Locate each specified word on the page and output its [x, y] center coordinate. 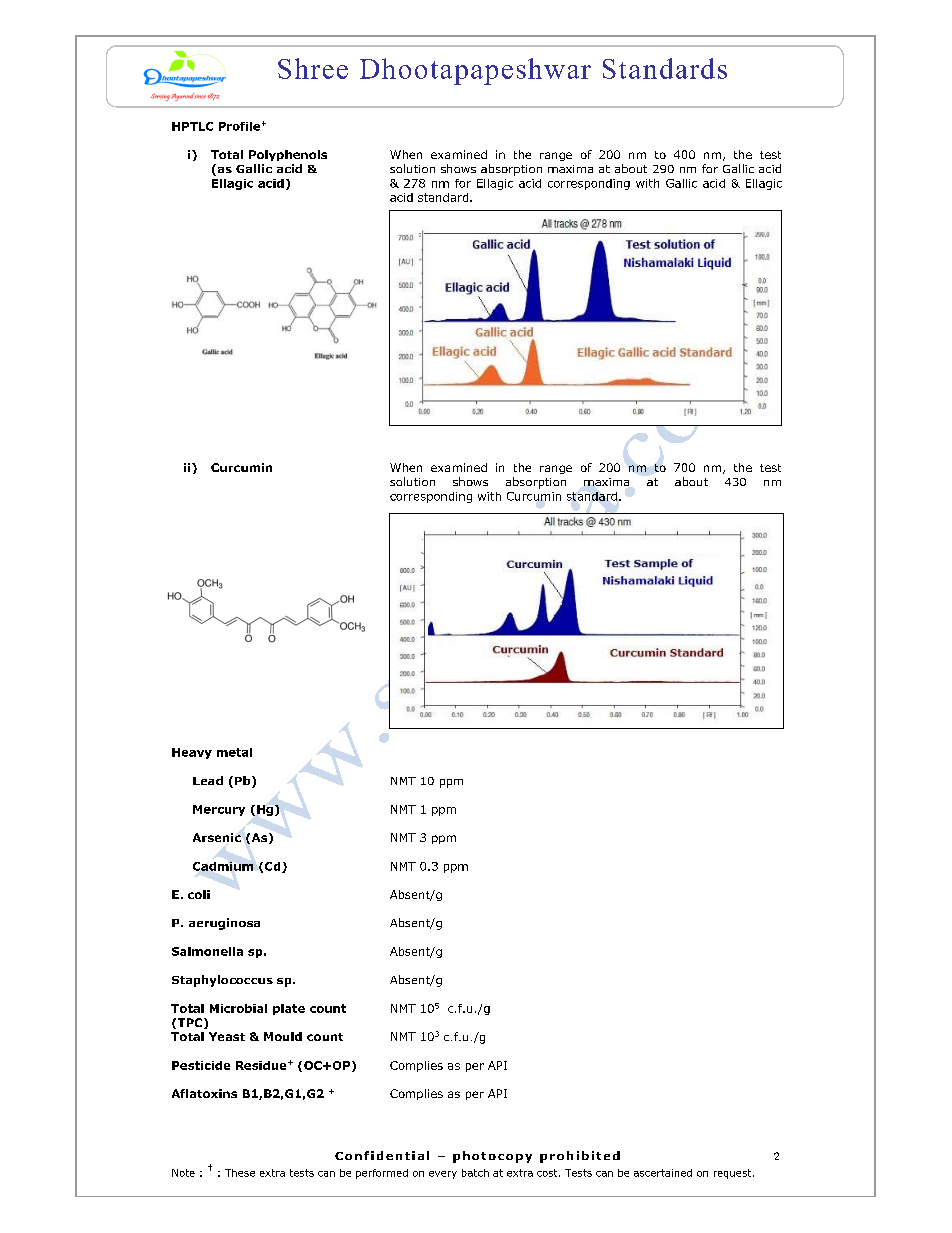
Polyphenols [288, 155]
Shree [313, 68]
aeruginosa [224, 924]
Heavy [192, 753]
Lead [208, 780]
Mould [283, 1036]
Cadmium [223, 866]
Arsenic [217, 837]
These [240, 1173]
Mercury [219, 810]
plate [289, 1009]
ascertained [663, 1173]
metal [234, 752]
